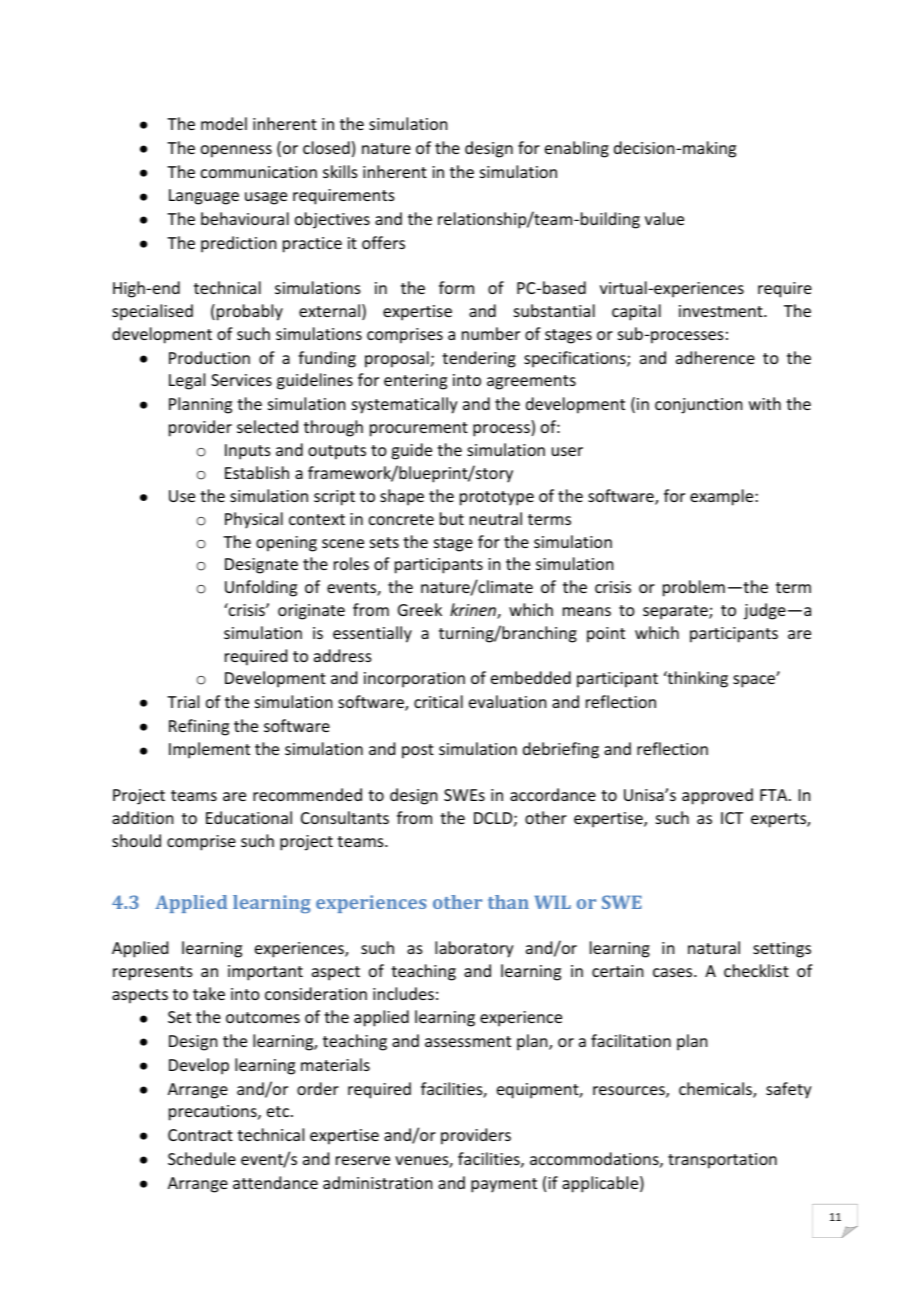 This document has height=1308, width=924. What do you see at coordinates (497, 498) in the document?
I see `prototype` at bounding box center [497, 498].
